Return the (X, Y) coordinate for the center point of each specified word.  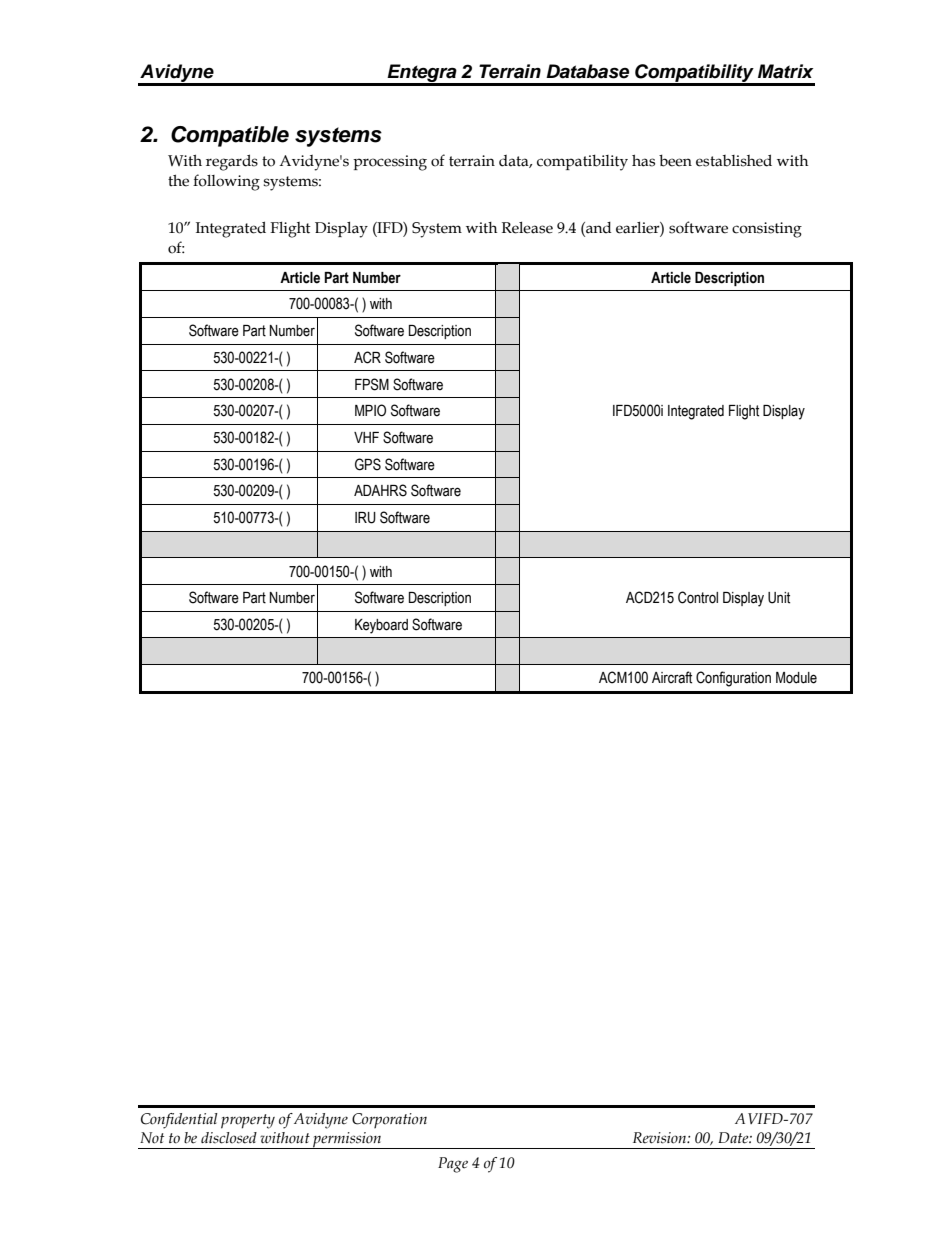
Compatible (230, 136)
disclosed (229, 1138)
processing (390, 163)
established (734, 160)
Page (453, 1165)
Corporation (389, 1120)
